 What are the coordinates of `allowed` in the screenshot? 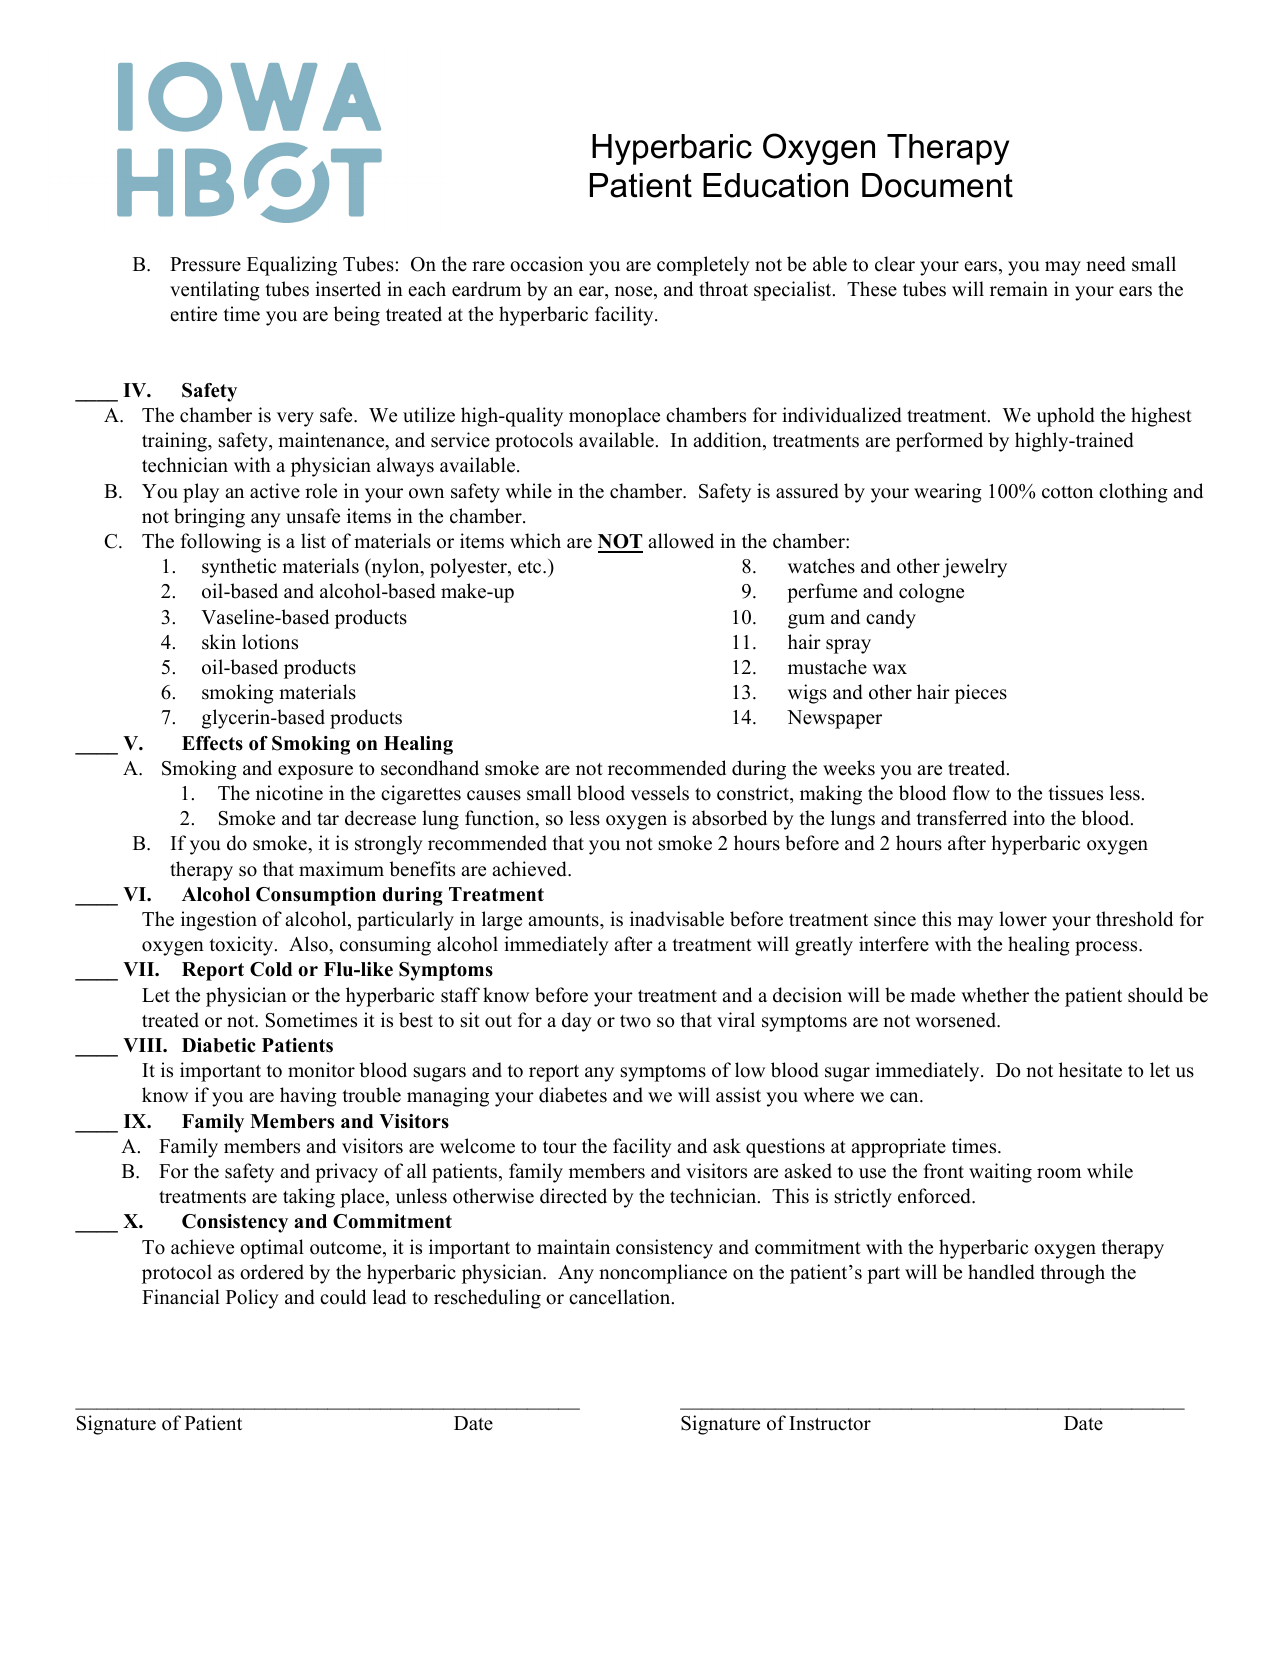 It's located at (681, 541).
